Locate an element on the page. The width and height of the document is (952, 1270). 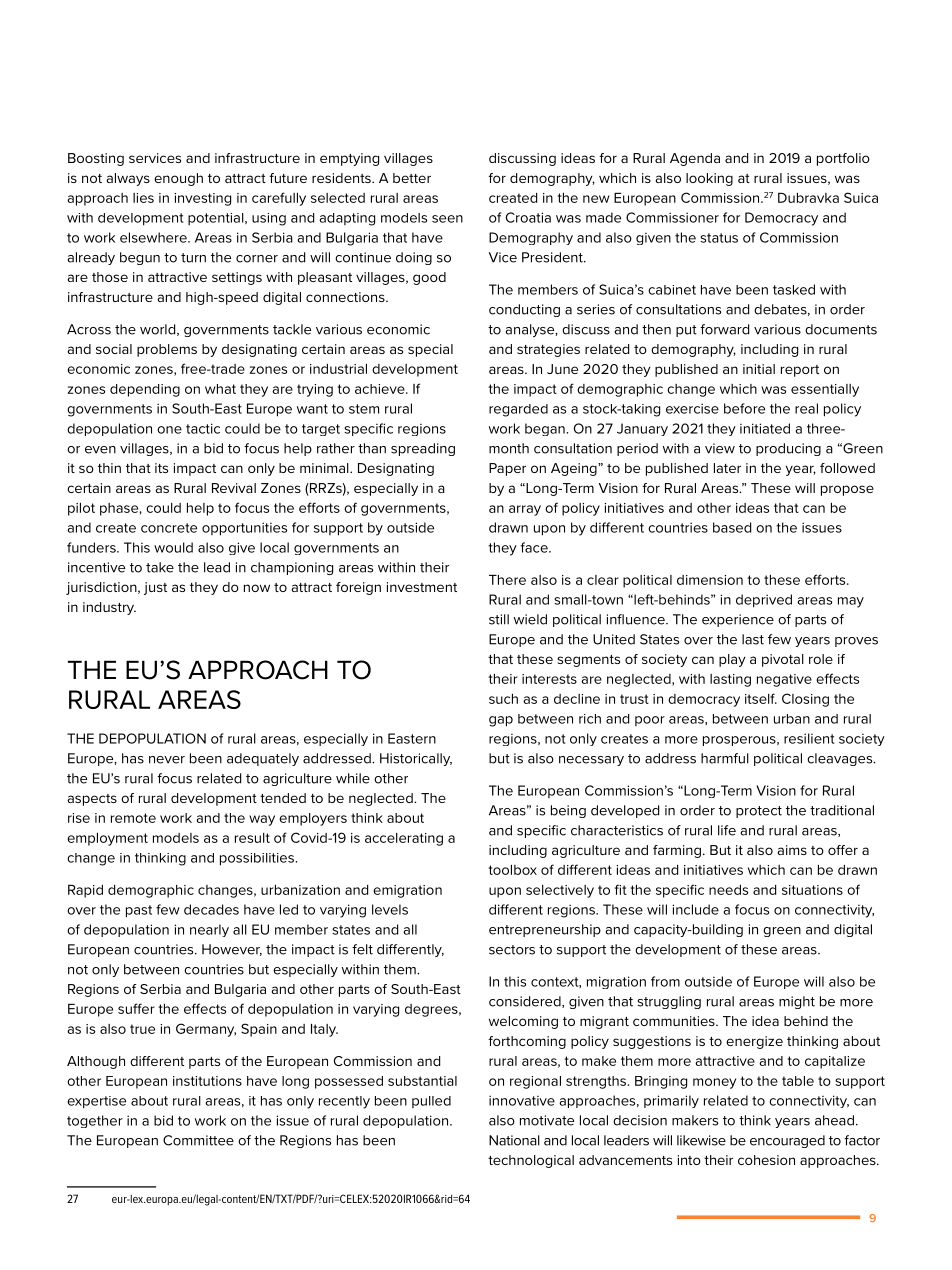
industry is located at coordinates (109, 608).
